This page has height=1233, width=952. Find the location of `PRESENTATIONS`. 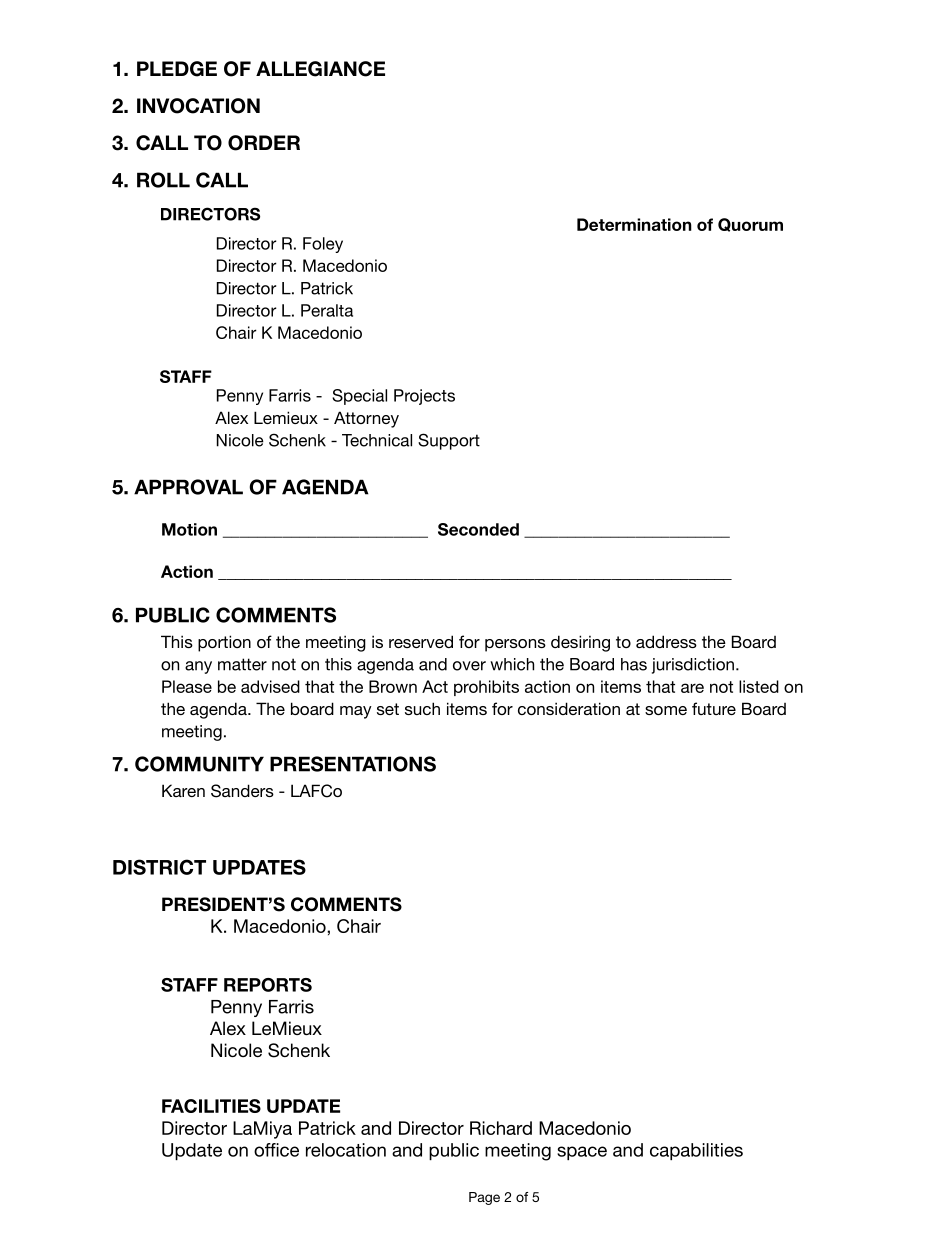

PRESENTATIONS is located at coordinates (353, 764).
